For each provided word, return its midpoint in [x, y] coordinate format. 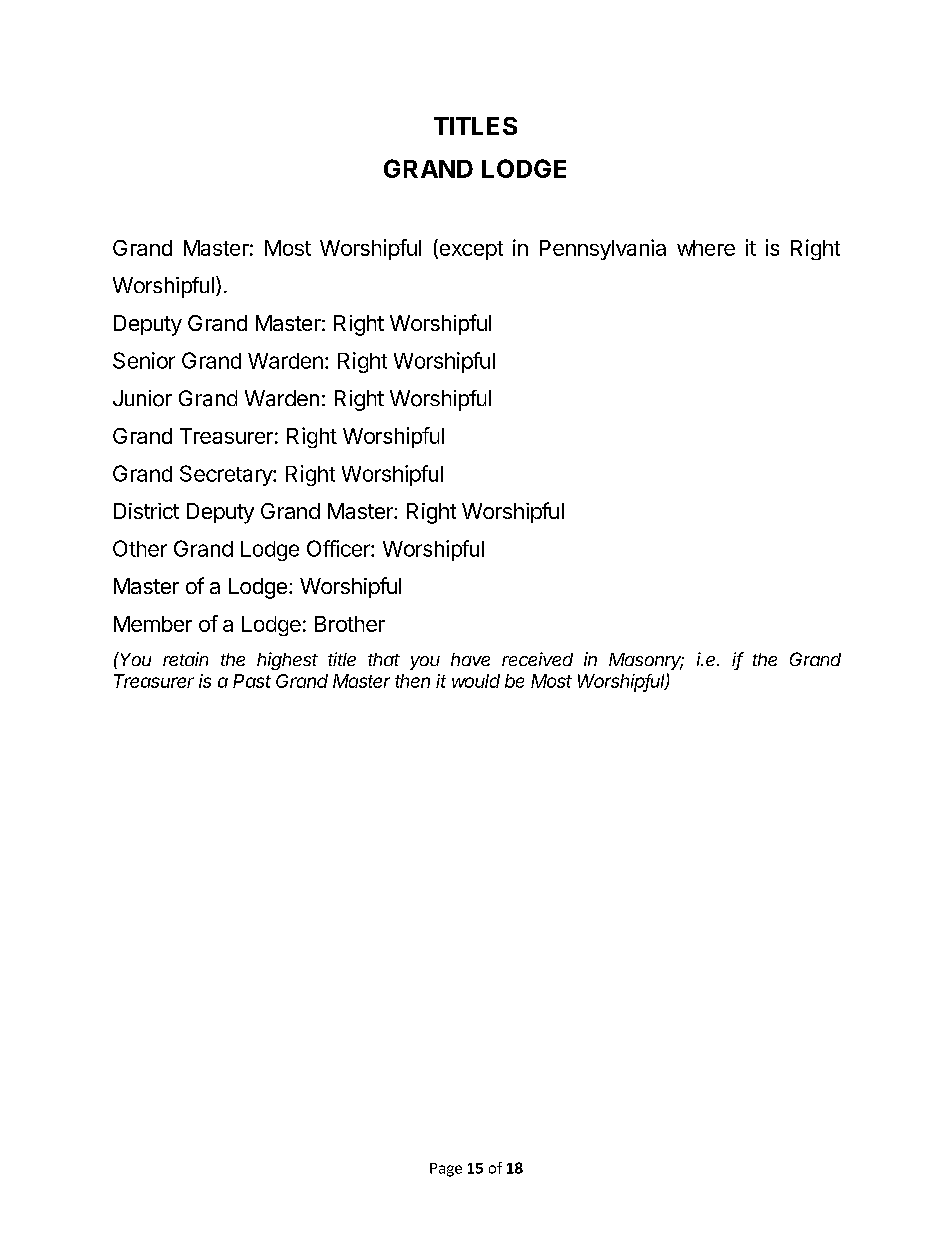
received [537, 659]
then [412, 681]
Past [252, 681]
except [470, 249]
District [146, 511]
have [470, 659]
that [384, 659]
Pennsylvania [603, 249]
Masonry [646, 661]
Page [446, 1170]
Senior [144, 360]
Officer [339, 548]
